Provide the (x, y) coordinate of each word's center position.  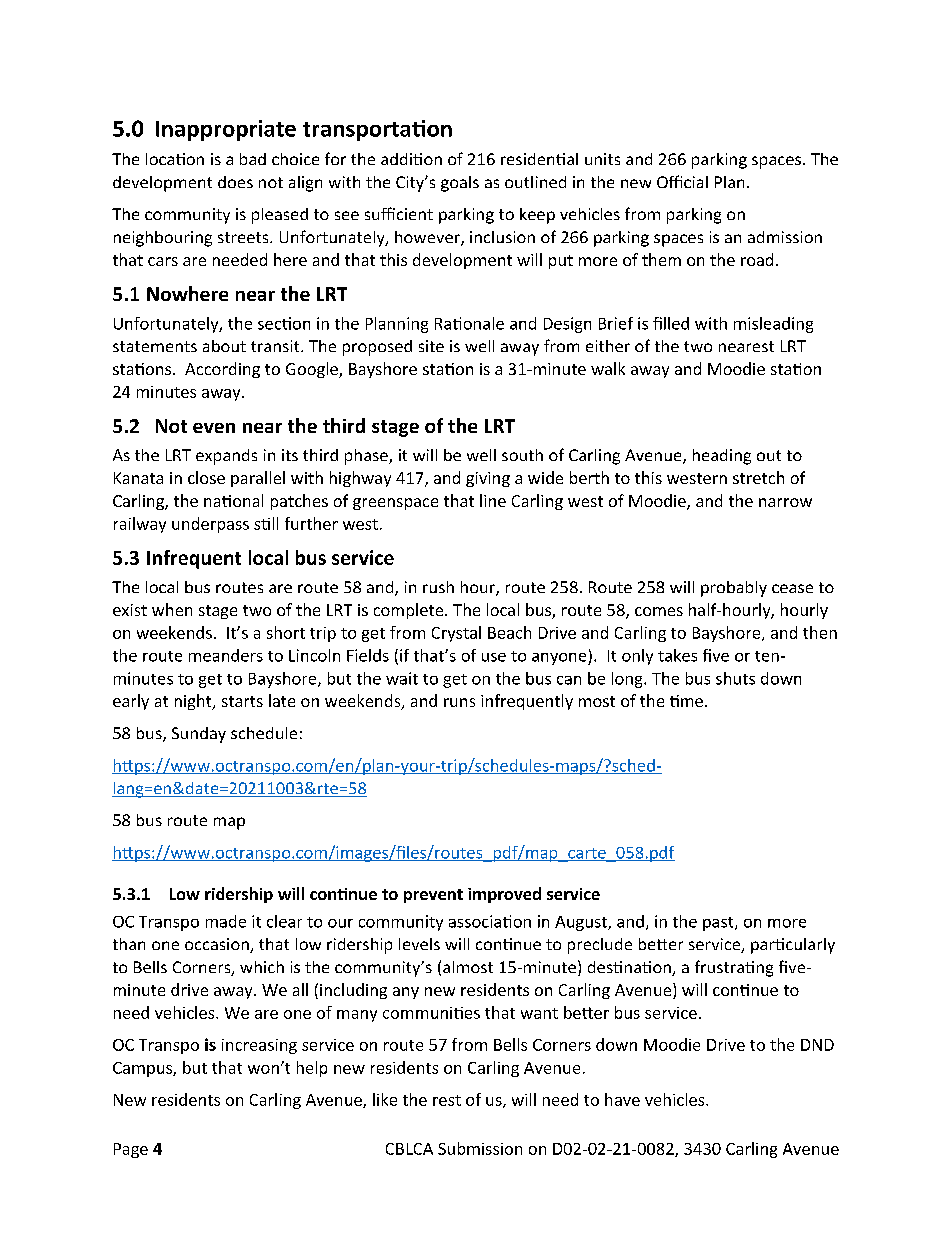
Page (131, 1150)
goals (460, 184)
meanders (226, 655)
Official (682, 181)
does (235, 182)
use (494, 657)
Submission (480, 1148)
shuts (735, 678)
